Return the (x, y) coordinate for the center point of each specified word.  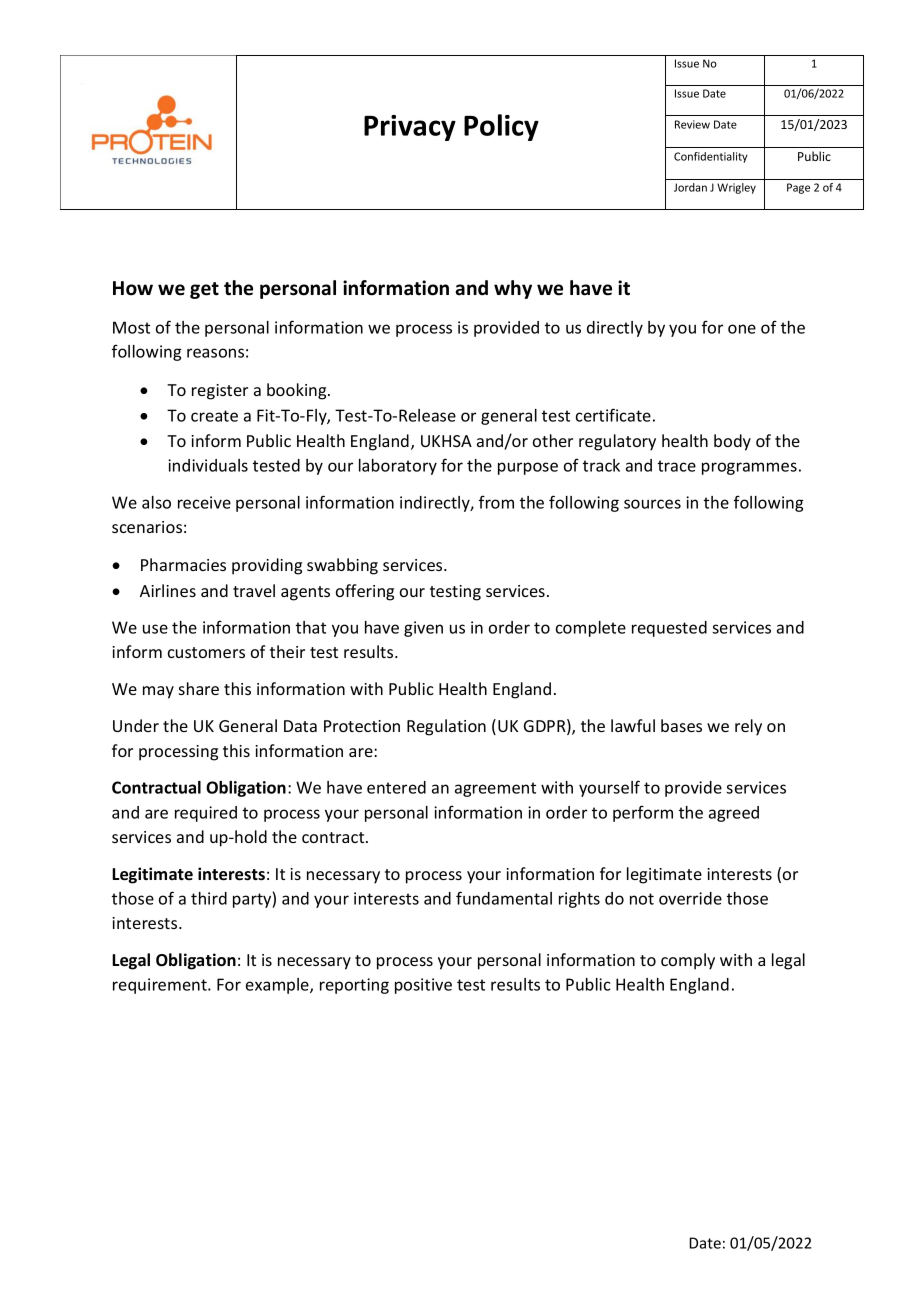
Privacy (410, 128)
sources (652, 504)
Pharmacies (183, 564)
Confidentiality (711, 157)
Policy (501, 127)
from (496, 502)
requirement (161, 986)
